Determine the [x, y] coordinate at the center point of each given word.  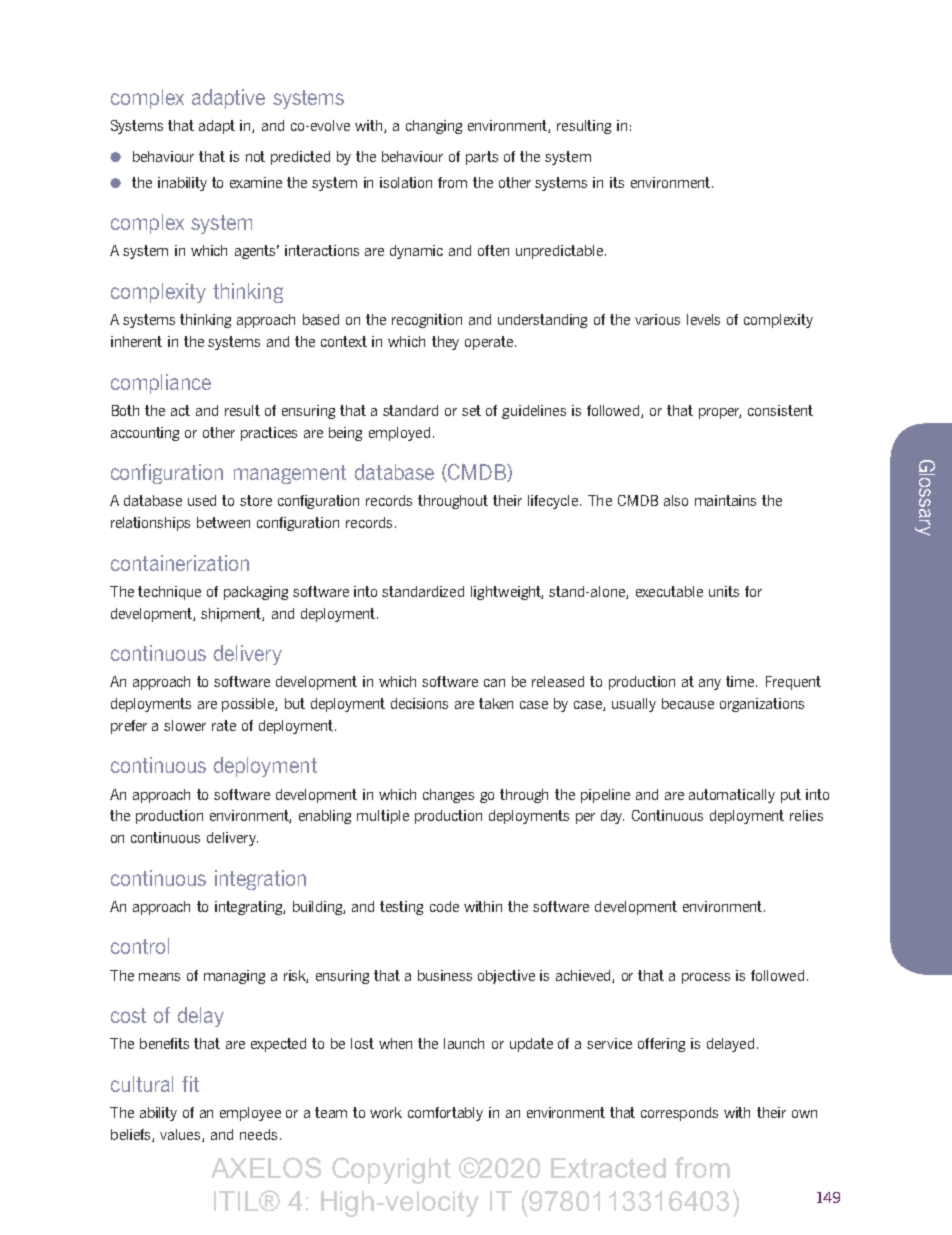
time [741, 681]
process [706, 978]
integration [260, 880]
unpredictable [561, 252]
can [494, 683]
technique [169, 593]
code [444, 906]
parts [482, 158]
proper [720, 413]
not [255, 156]
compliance [161, 384]
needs [258, 1134]
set [471, 410]
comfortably [445, 1114]
